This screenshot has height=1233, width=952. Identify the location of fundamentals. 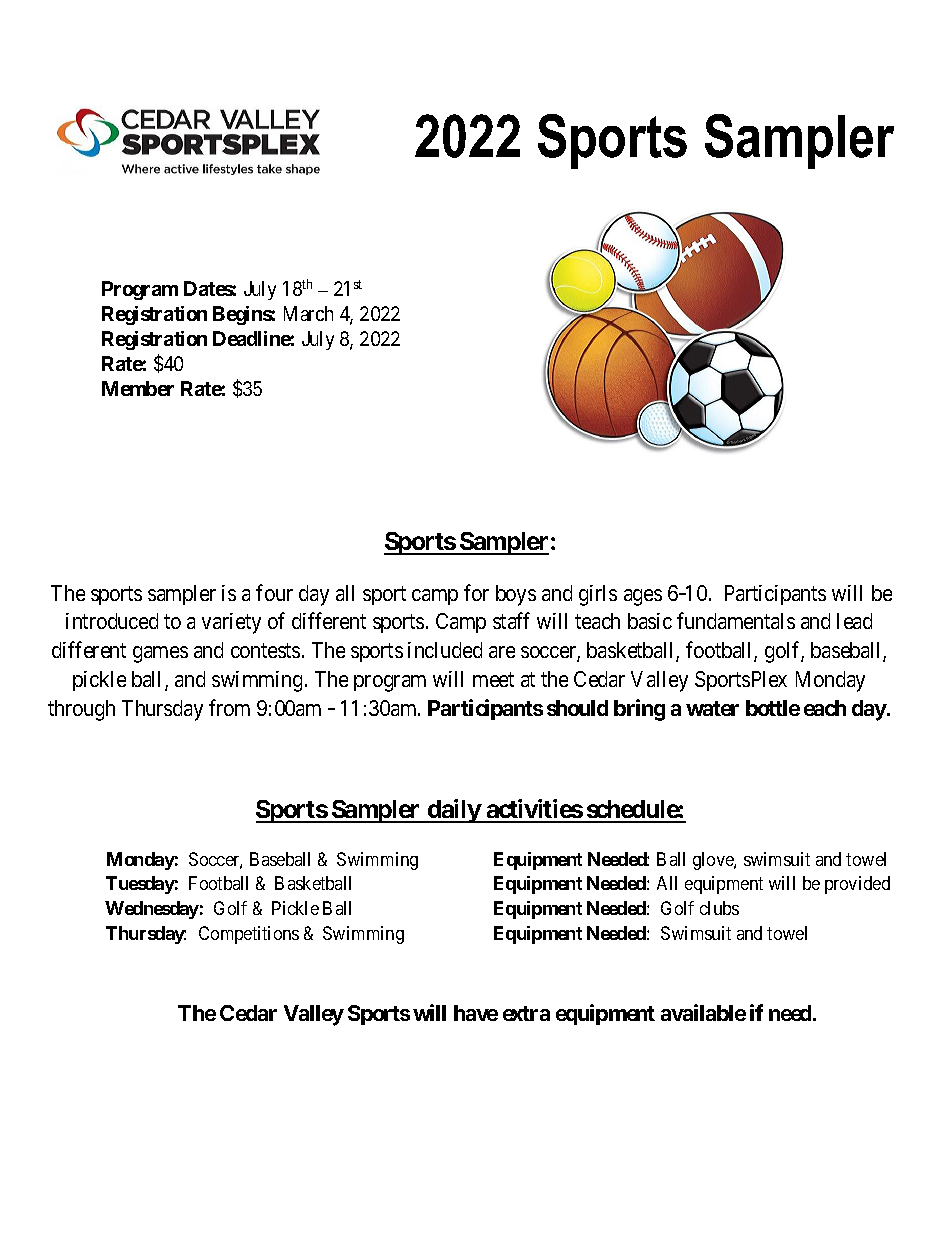
(736, 620).
